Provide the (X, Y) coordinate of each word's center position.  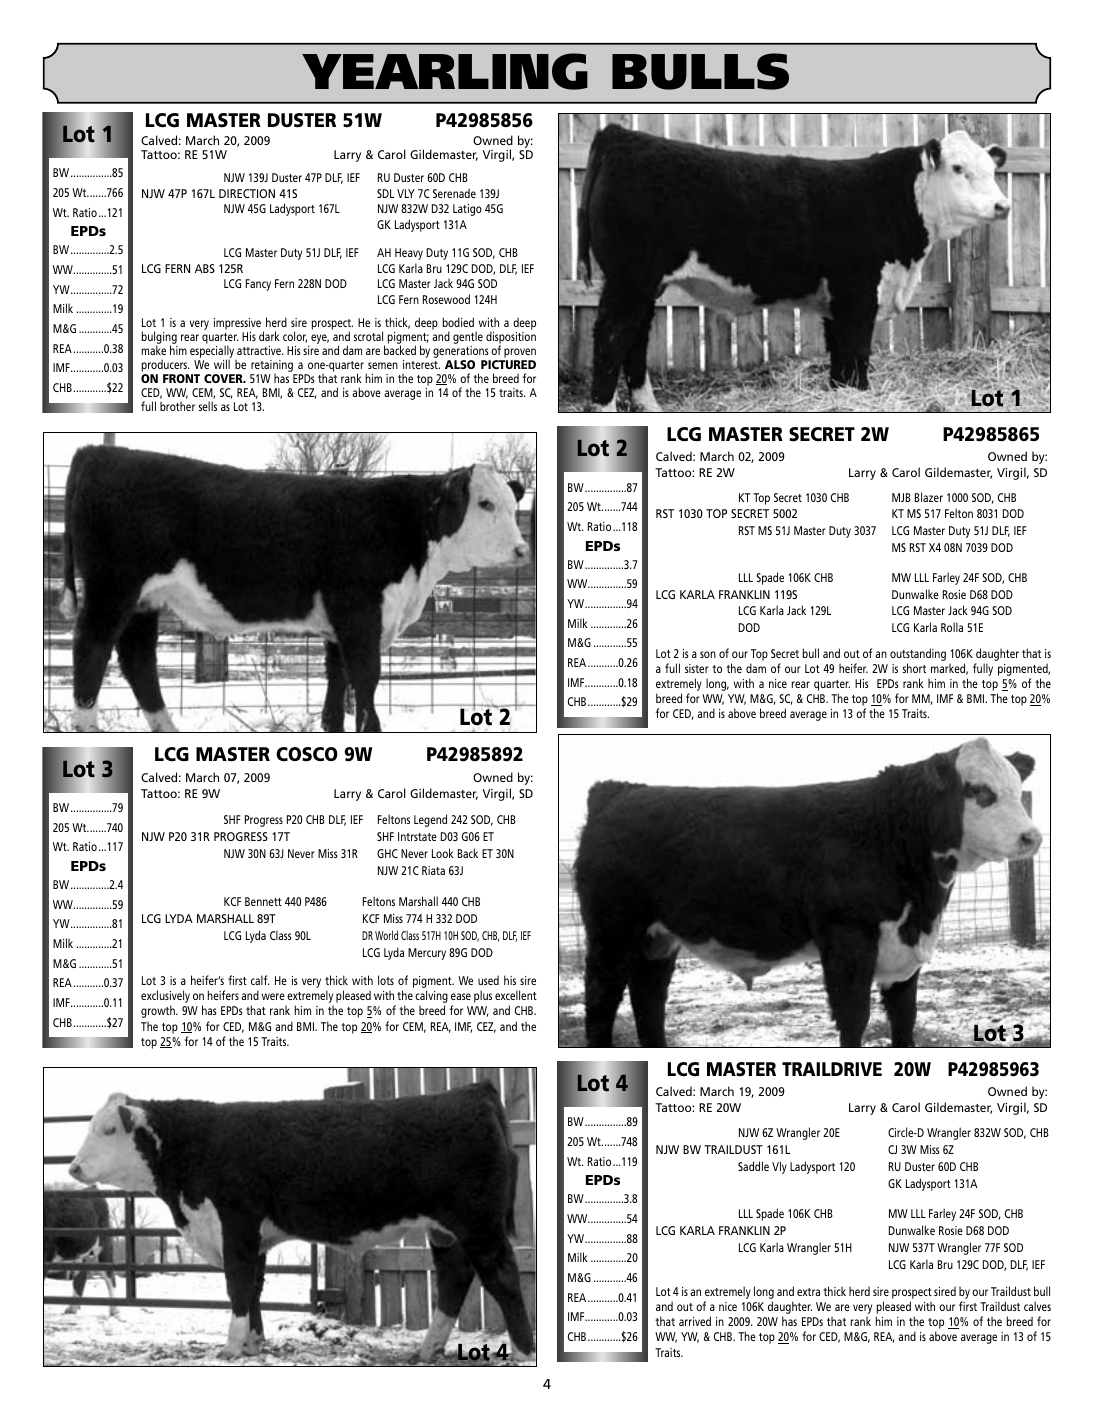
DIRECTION (247, 193)
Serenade (454, 193)
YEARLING (445, 71)
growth (159, 1011)
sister (697, 668)
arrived (695, 1321)
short (914, 668)
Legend (430, 820)
